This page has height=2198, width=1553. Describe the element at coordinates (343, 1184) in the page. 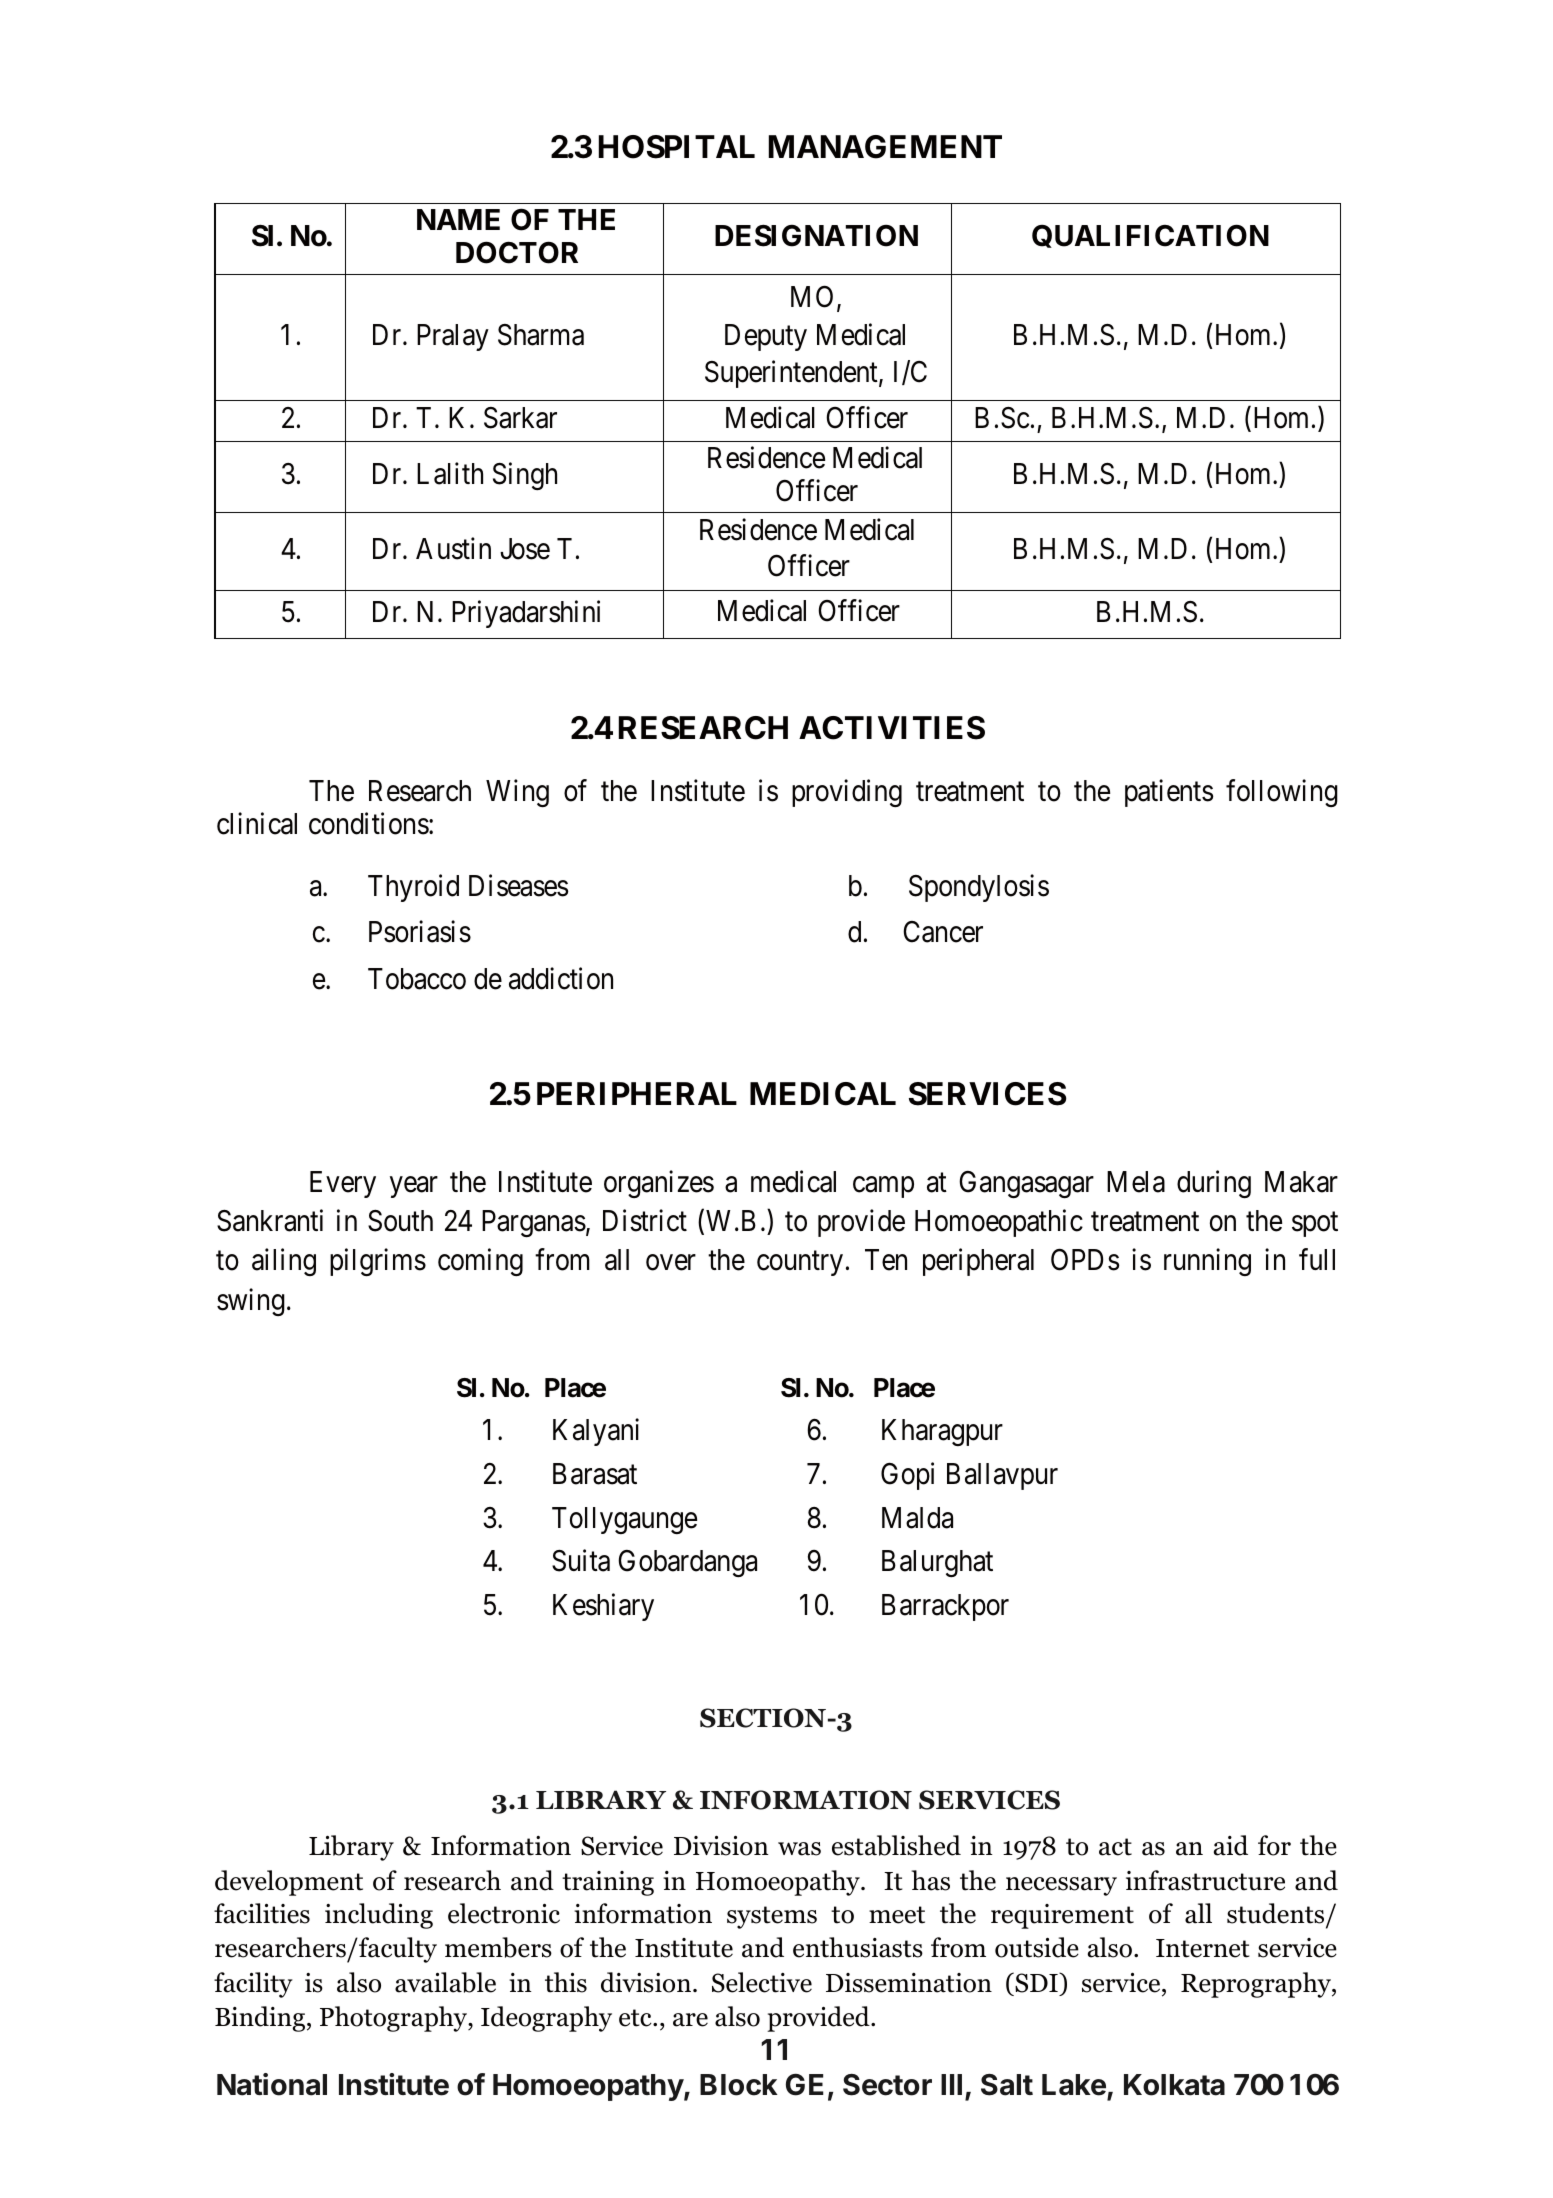

I see `Every` at that location.
